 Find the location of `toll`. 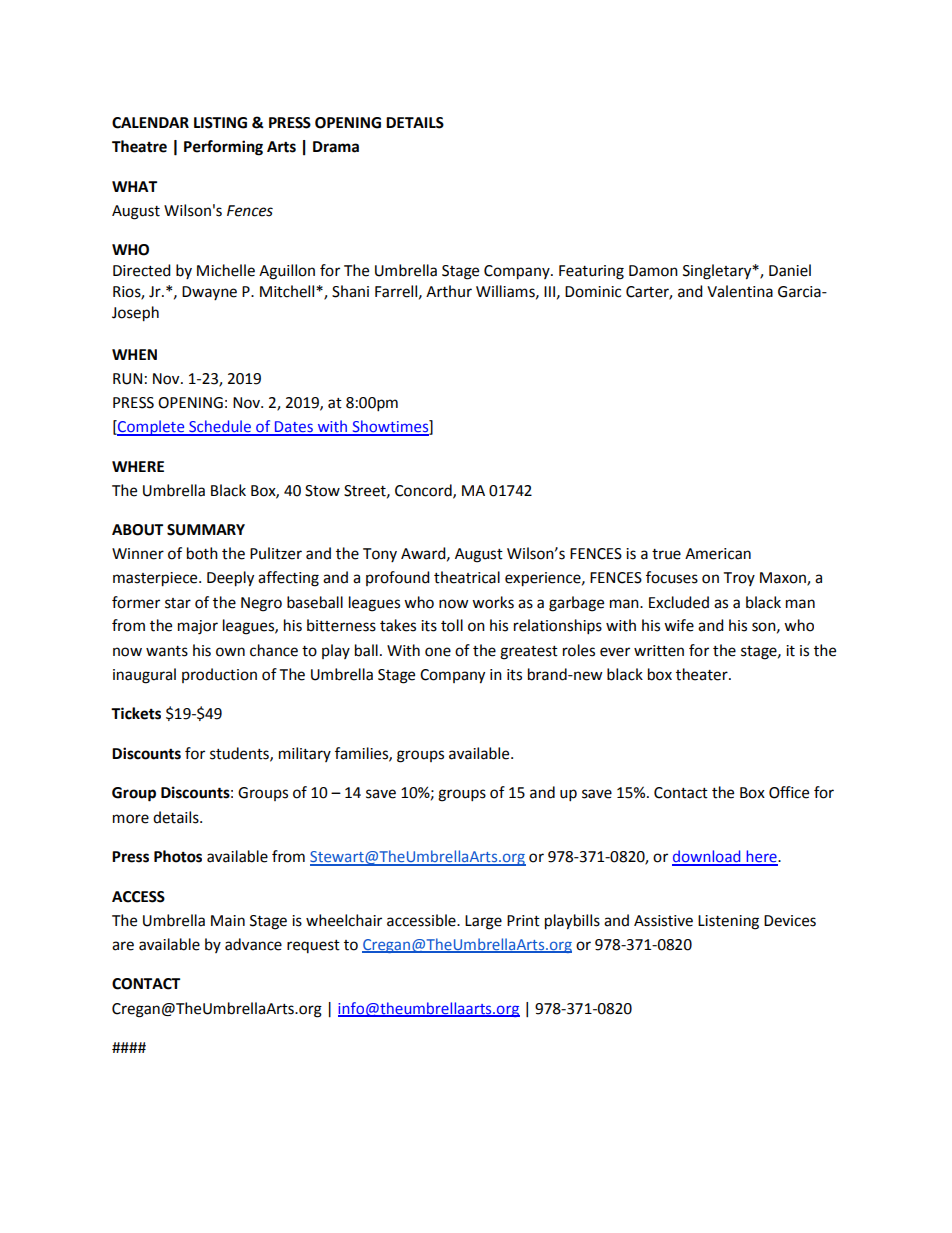

toll is located at coordinates (452, 625).
